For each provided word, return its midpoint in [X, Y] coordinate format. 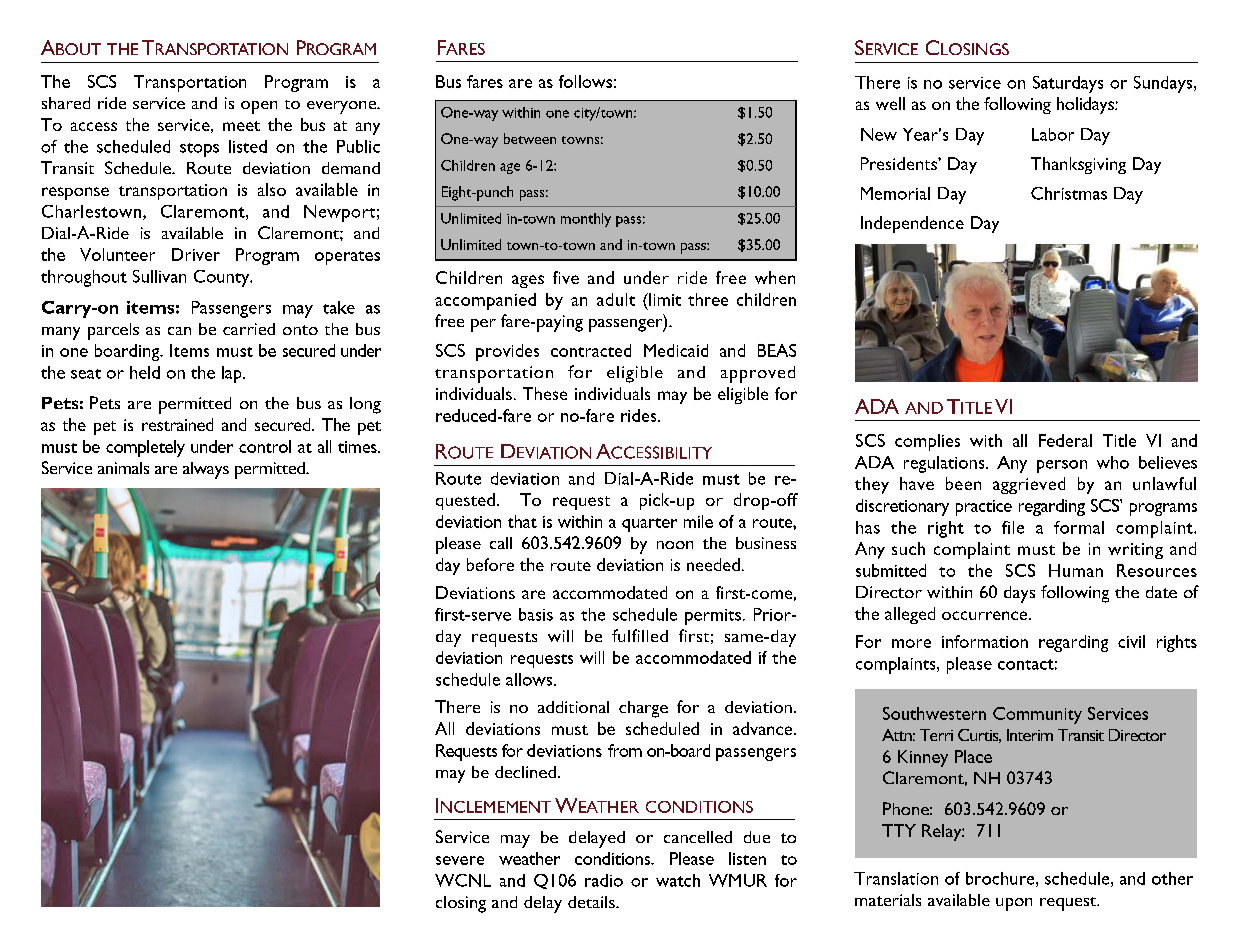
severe [460, 860]
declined [525, 772]
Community [1037, 715]
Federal [1065, 440]
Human [1076, 570]
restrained [177, 424]
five [566, 277]
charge [643, 709]
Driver [196, 254]
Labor [1053, 134]
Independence [912, 224]
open [259, 107]
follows [585, 81]
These [545, 393]
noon [675, 545]
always [206, 470]
